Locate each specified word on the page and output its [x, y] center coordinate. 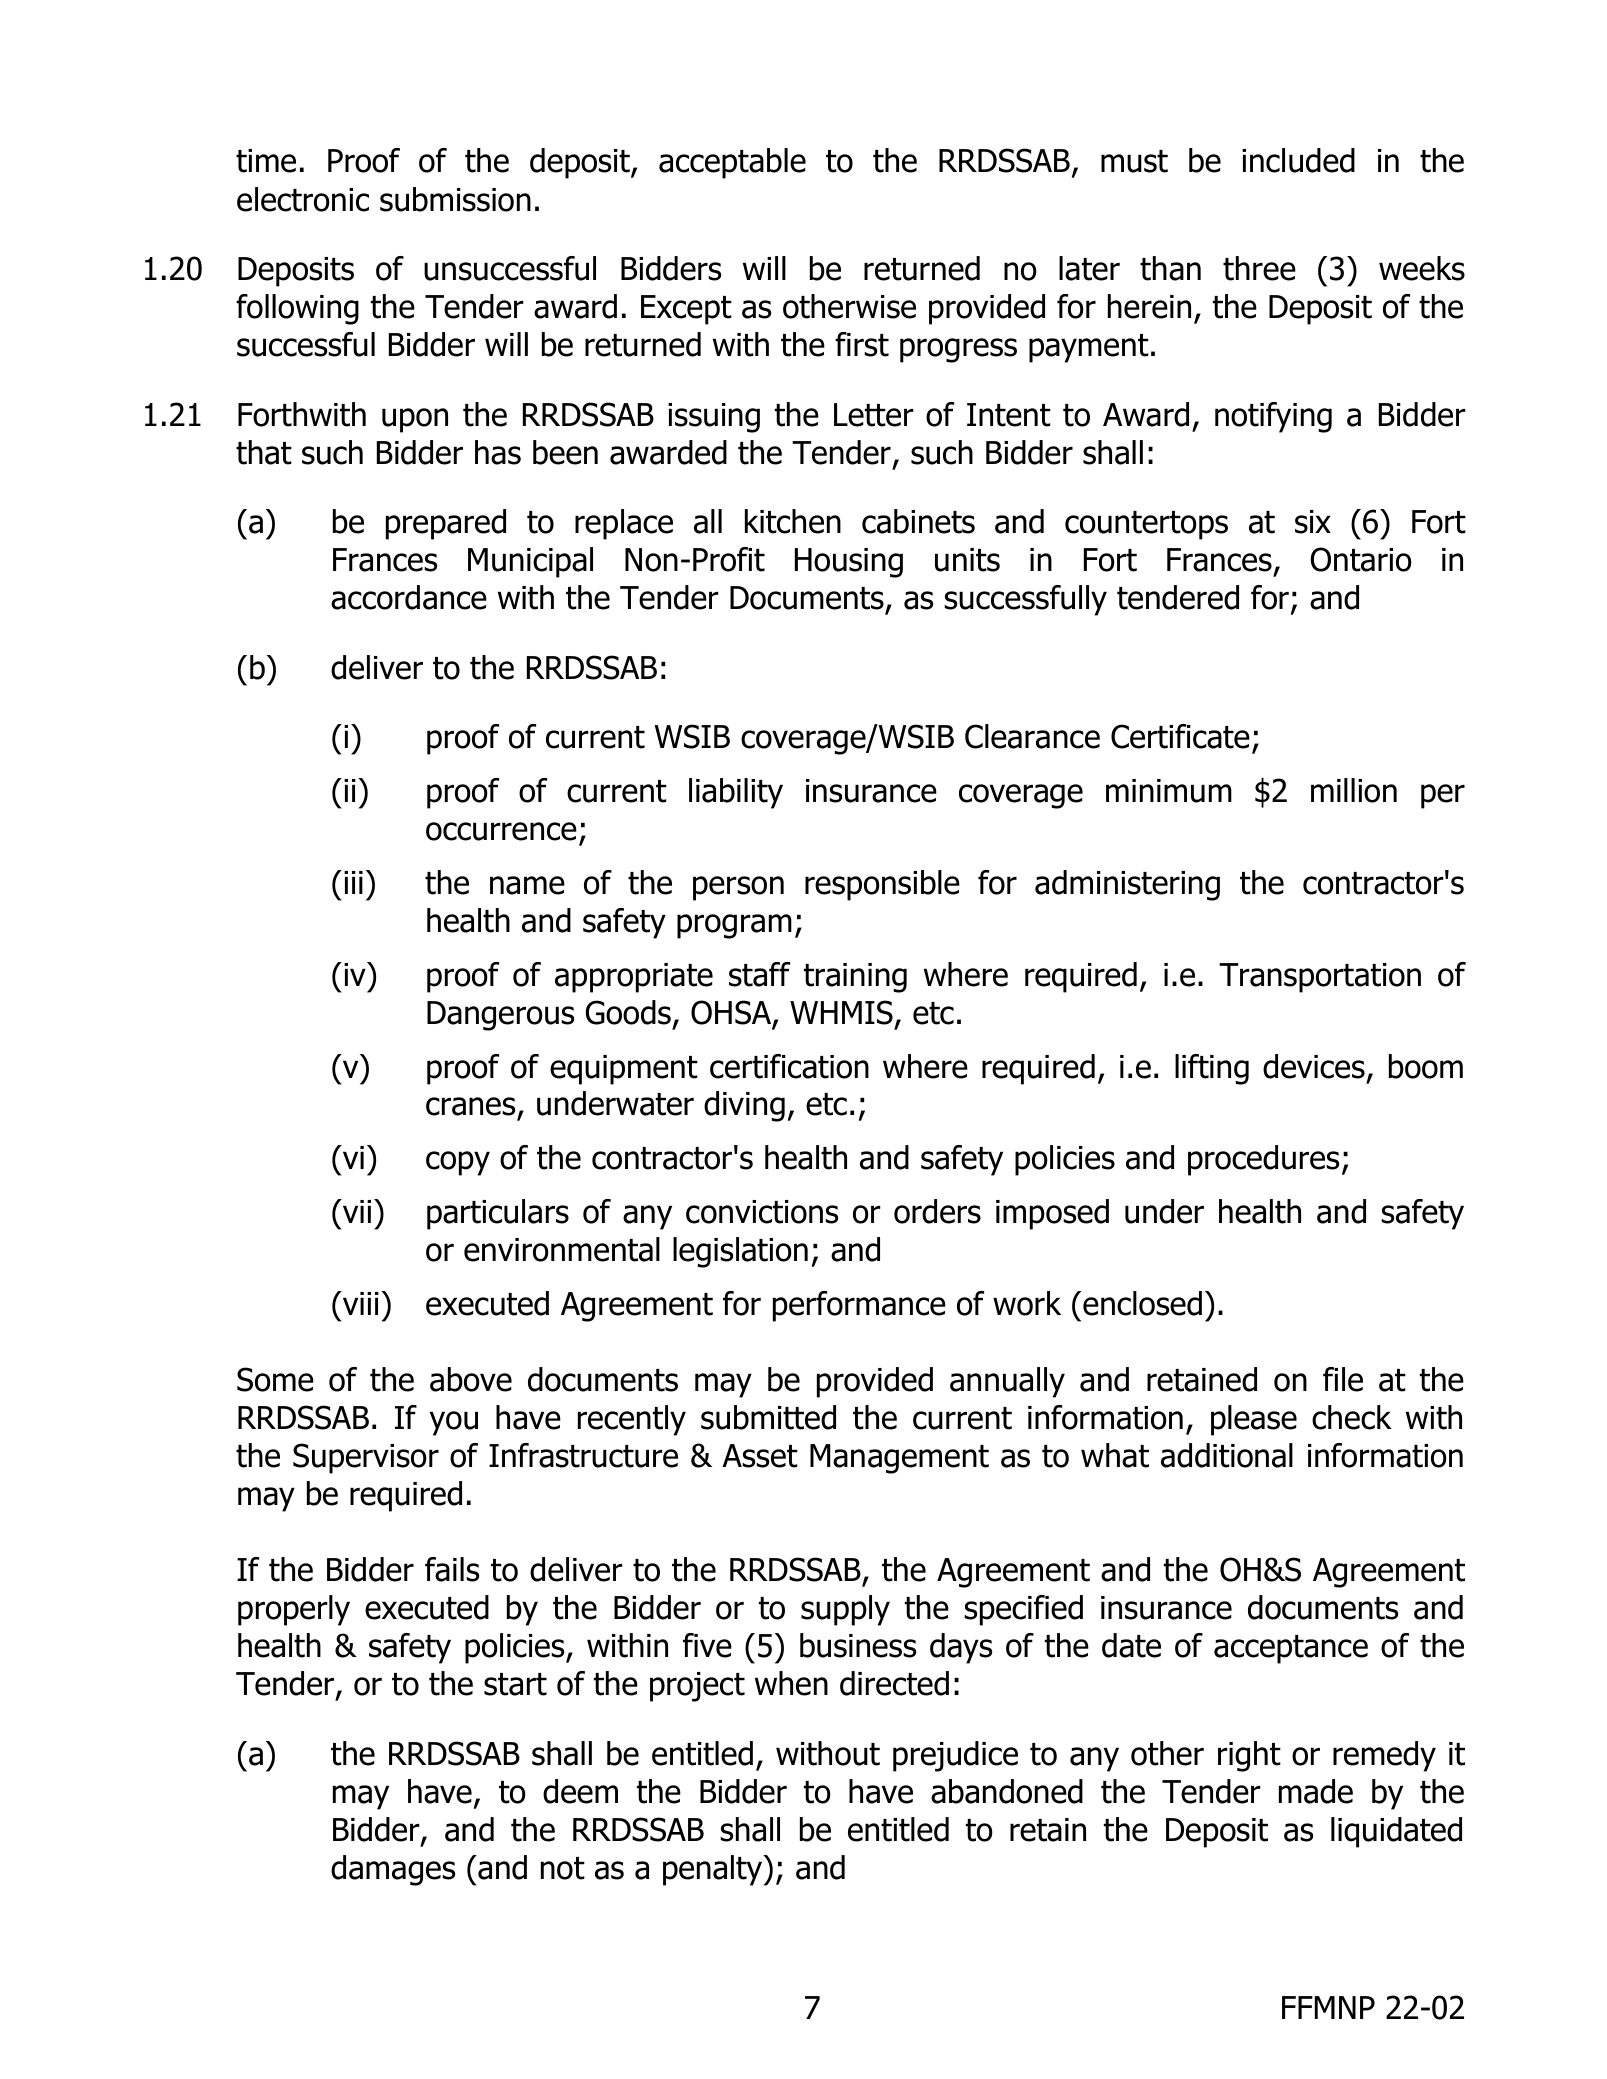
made [1316, 1791]
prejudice [955, 1756]
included [1298, 160]
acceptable [732, 163]
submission [455, 199]
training [855, 978]
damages [393, 1870]
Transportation [1320, 978]
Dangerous [500, 1016]
